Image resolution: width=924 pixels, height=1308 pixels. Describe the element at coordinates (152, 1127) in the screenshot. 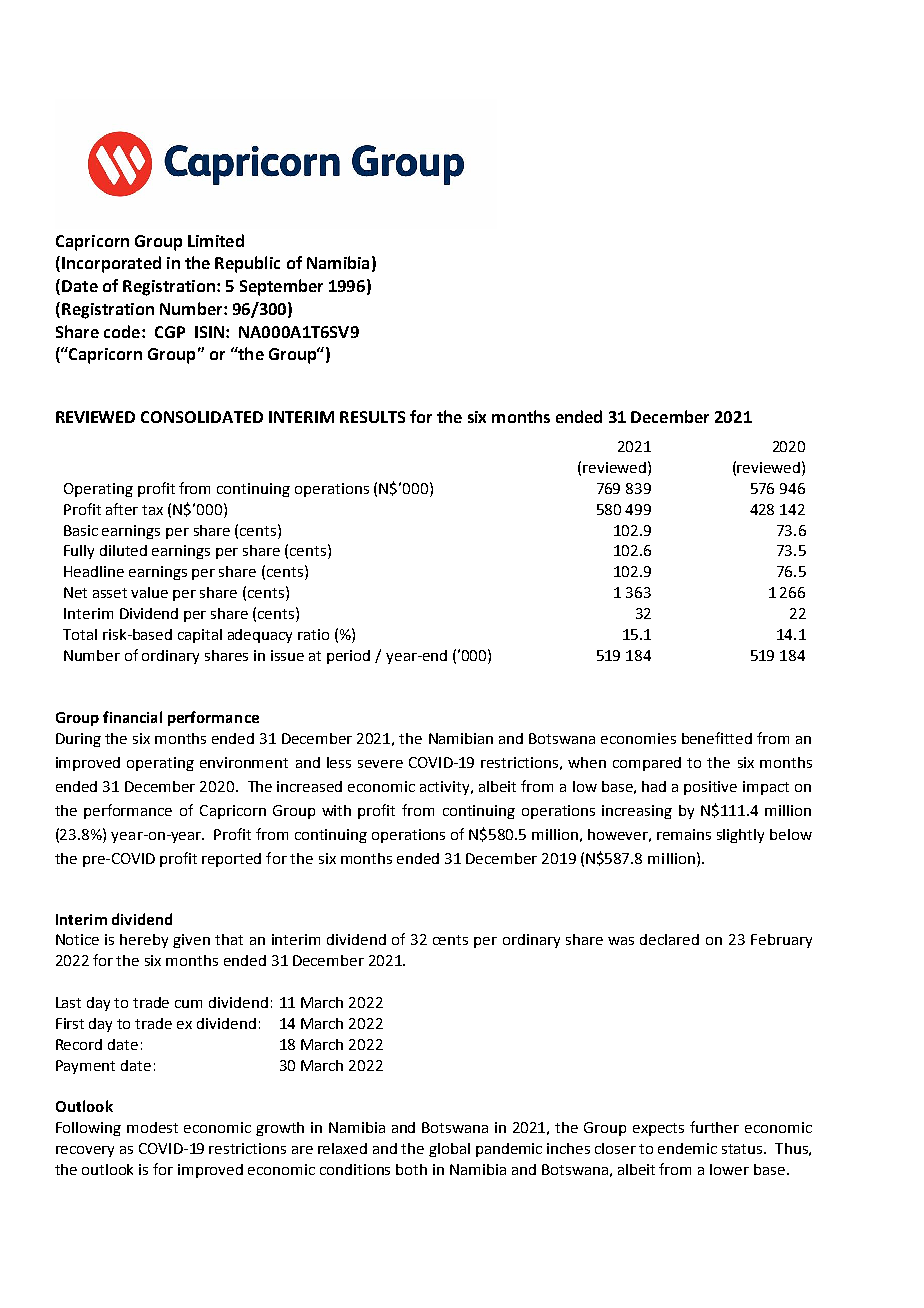

I see `modest` at that location.
